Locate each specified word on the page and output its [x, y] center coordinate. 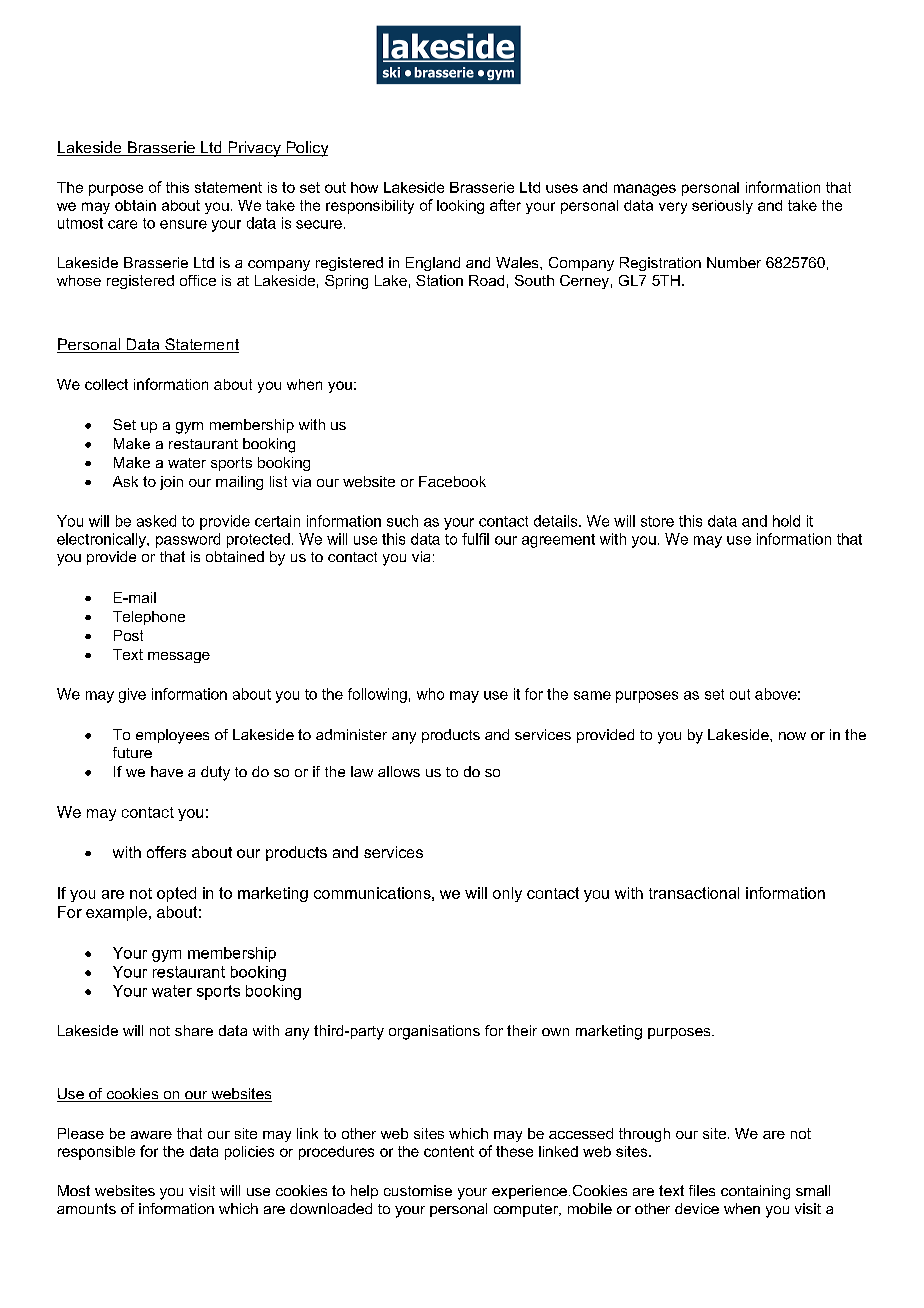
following [377, 695]
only [507, 894]
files [702, 1190]
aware [151, 1135]
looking [460, 207]
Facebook [452, 481]
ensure [183, 224]
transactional [694, 893]
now [792, 736]
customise [418, 1190]
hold [786, 521]
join [171, 483]
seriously [722, 207]
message [179, 657]
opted [176, 894]
